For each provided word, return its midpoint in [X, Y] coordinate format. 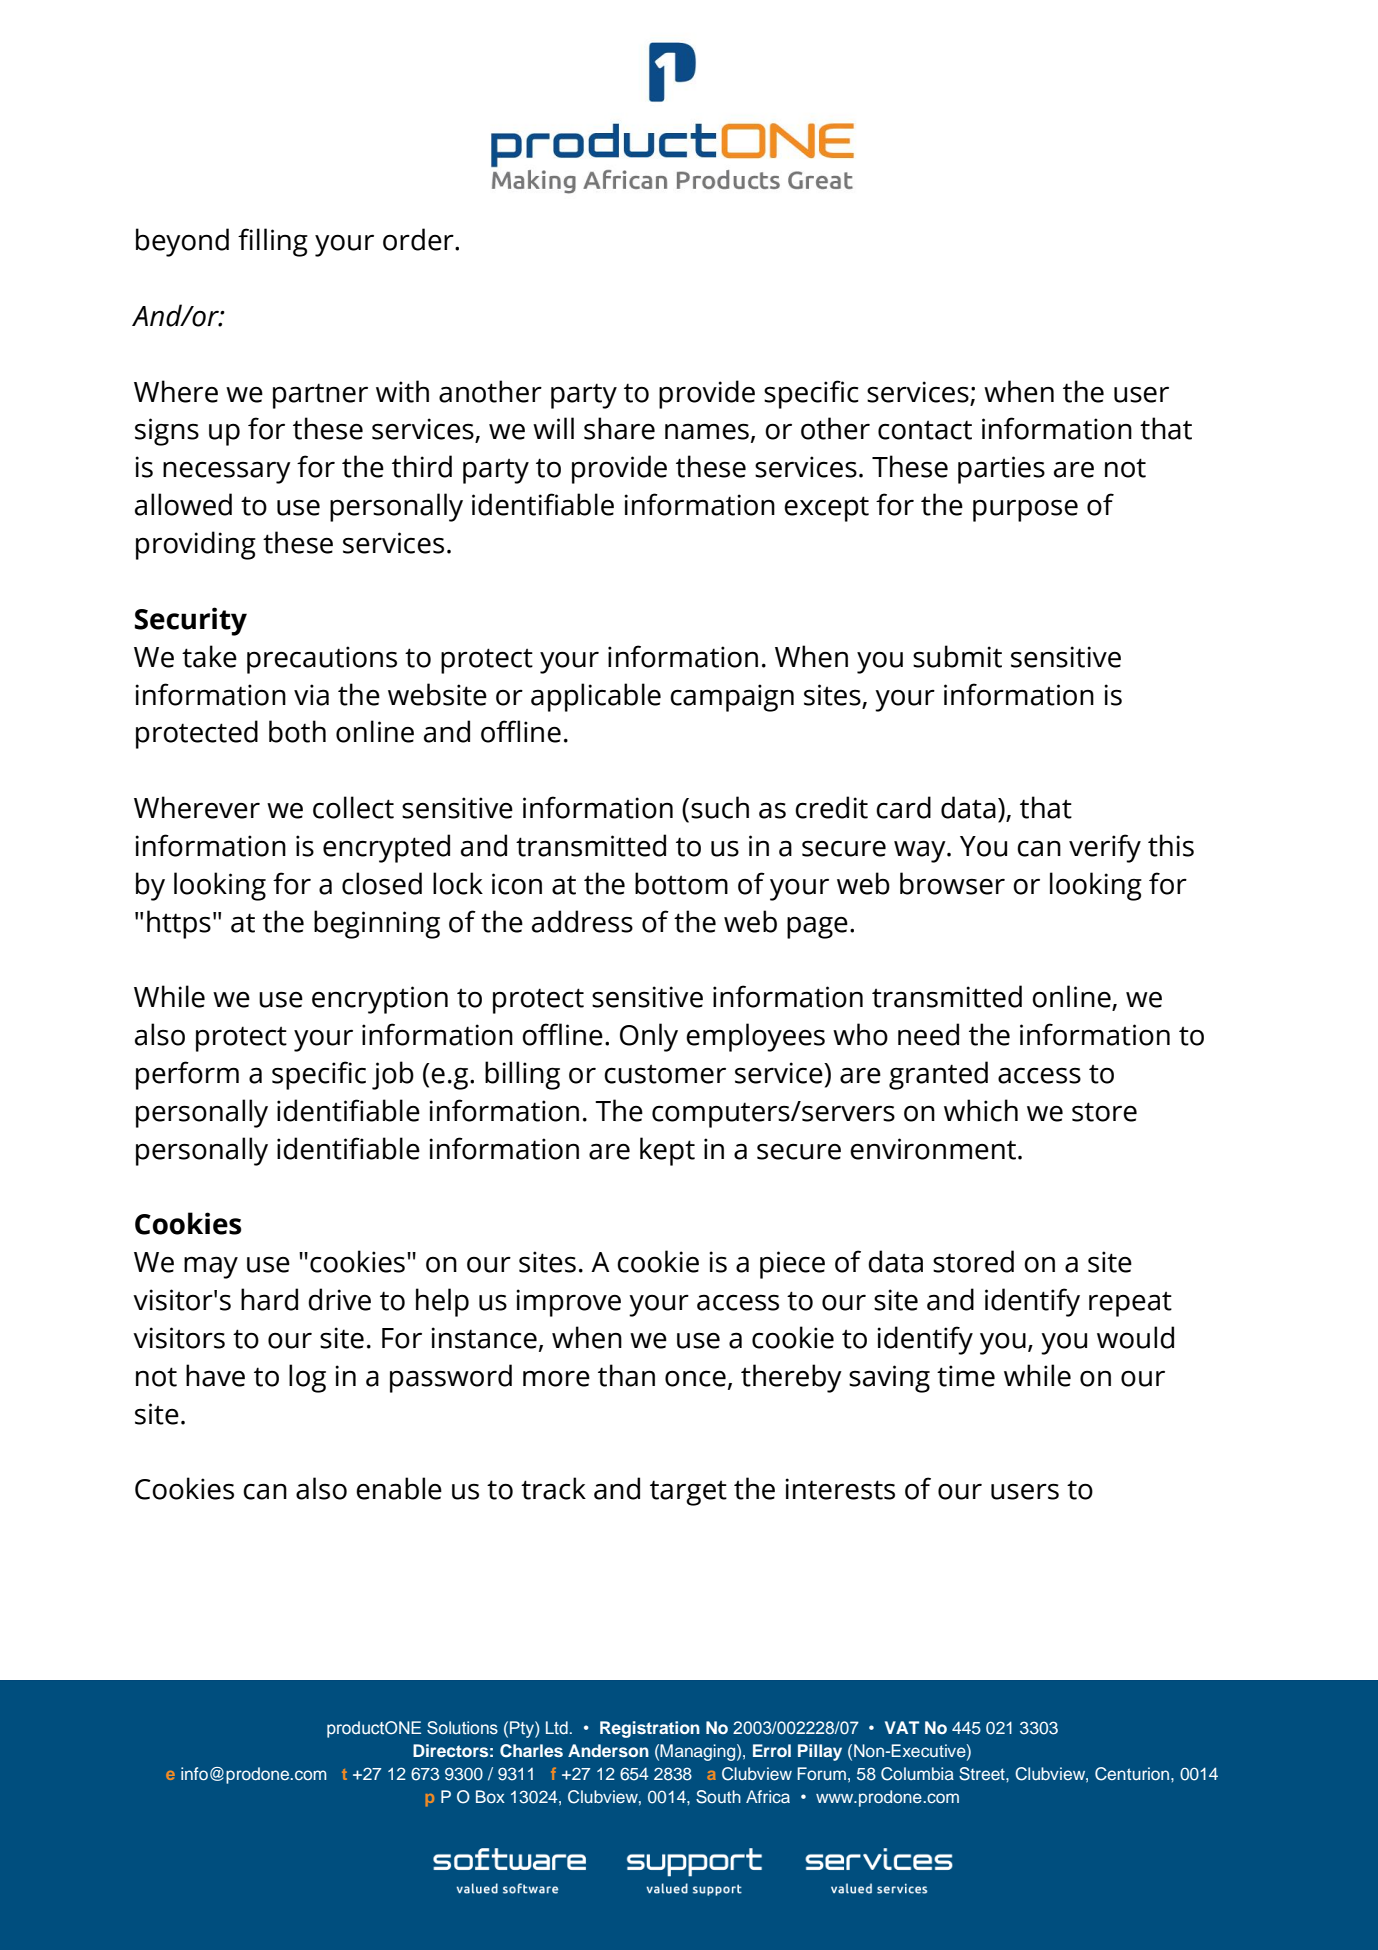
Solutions [462, 1728]
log [307, 1378]
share [619, 428]
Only [649, 1037]
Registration [650, 1729]
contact [925, 430]
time [966, 1376]
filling [273, 242]
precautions [322, 660]
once [695, 1378]
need [928, 1034]
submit [957, 656]
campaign [732, 698]
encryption [380, 1000]
